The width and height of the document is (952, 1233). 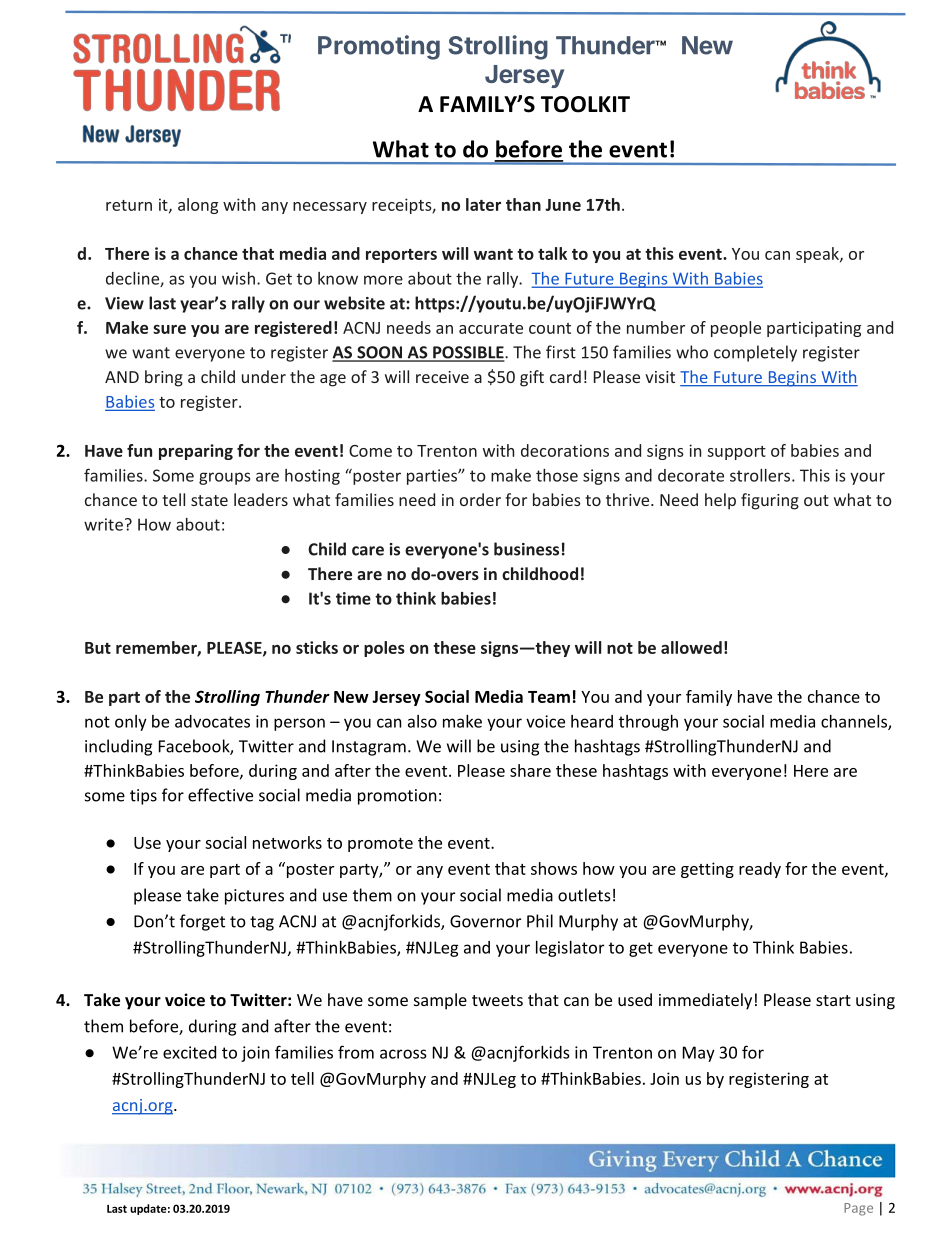 I want to click on along, so click(x=198, y=206).
